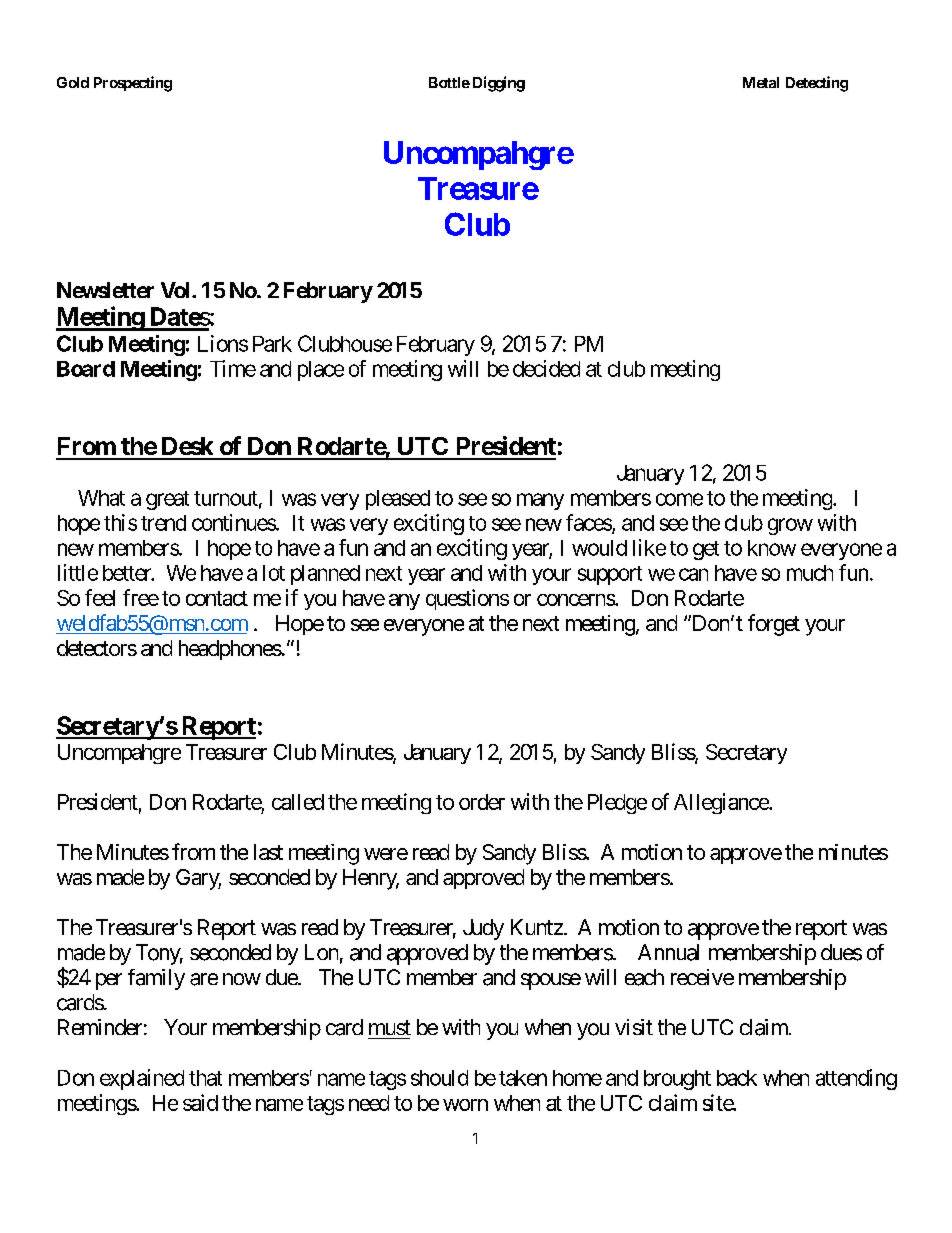 The height and width of the page is (1233, 952). Describe the element at coordinates (737, 1078) in the page. I see `back` at that location.
